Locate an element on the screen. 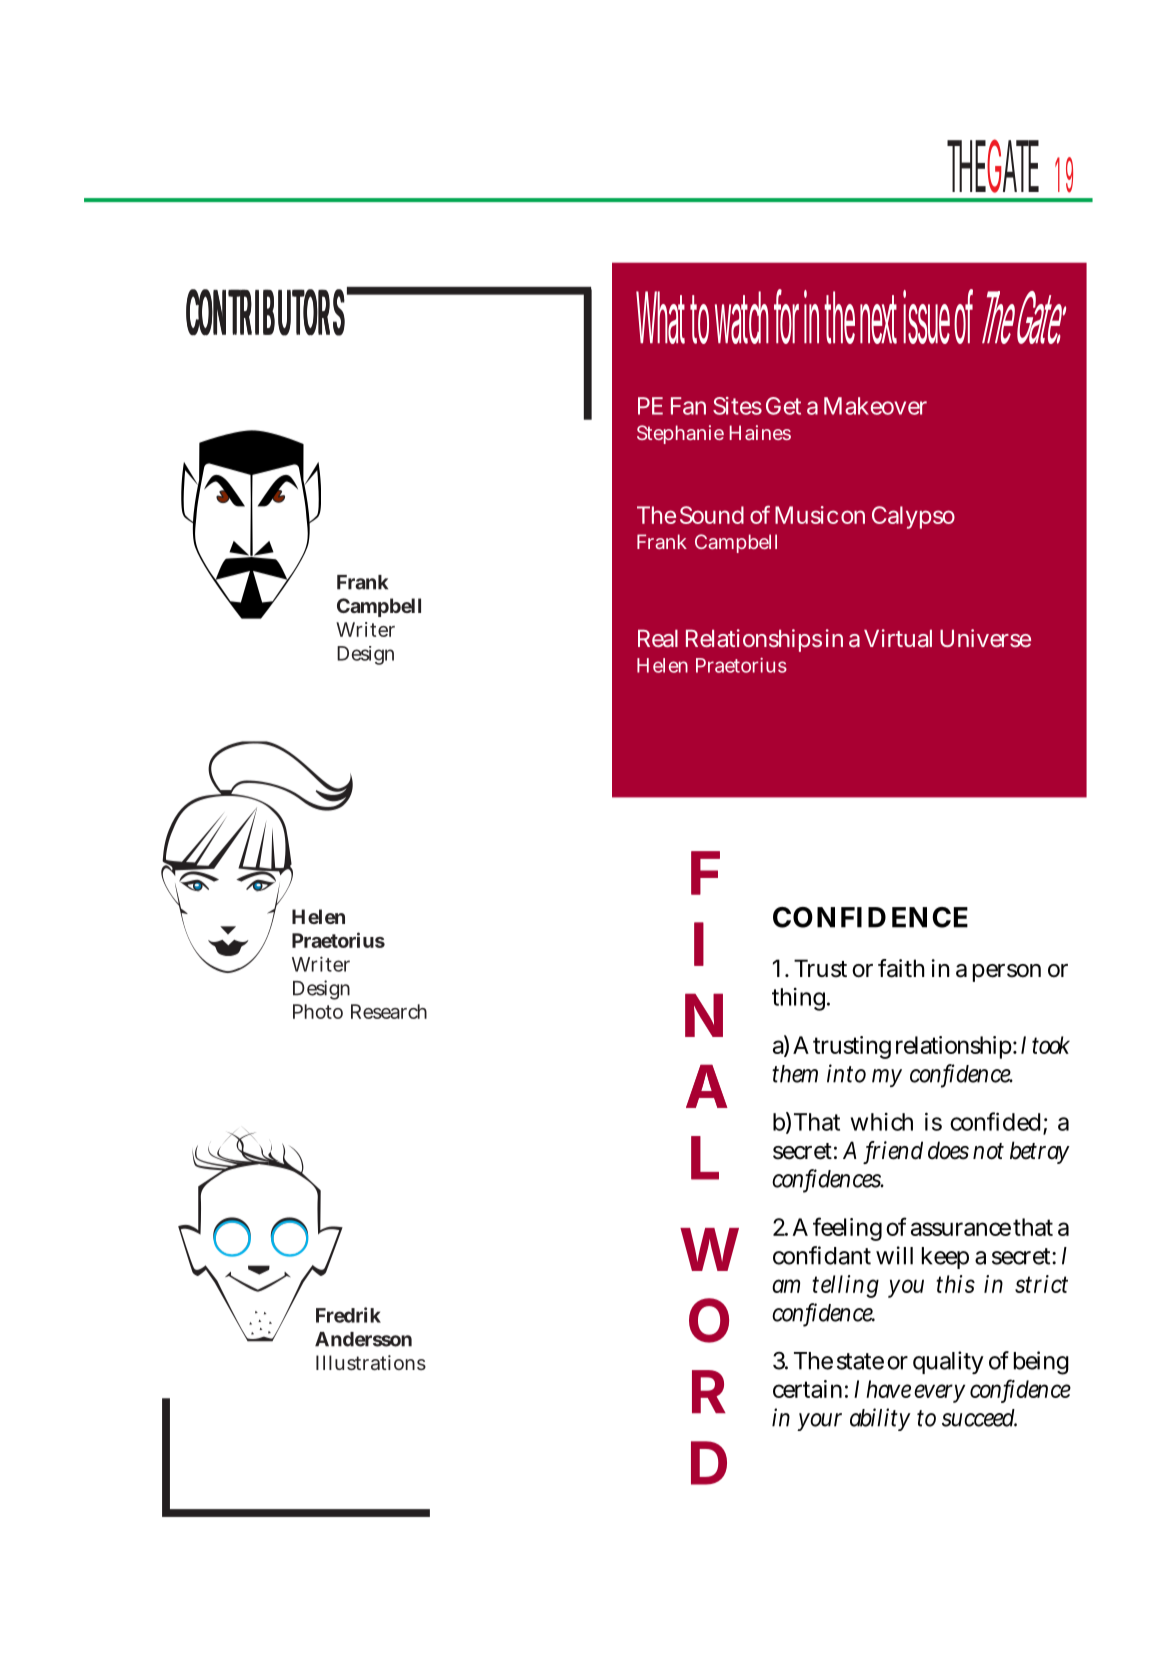 This screenshot has width=1176, height=1665. your is located at coordinates (819, 1422).
